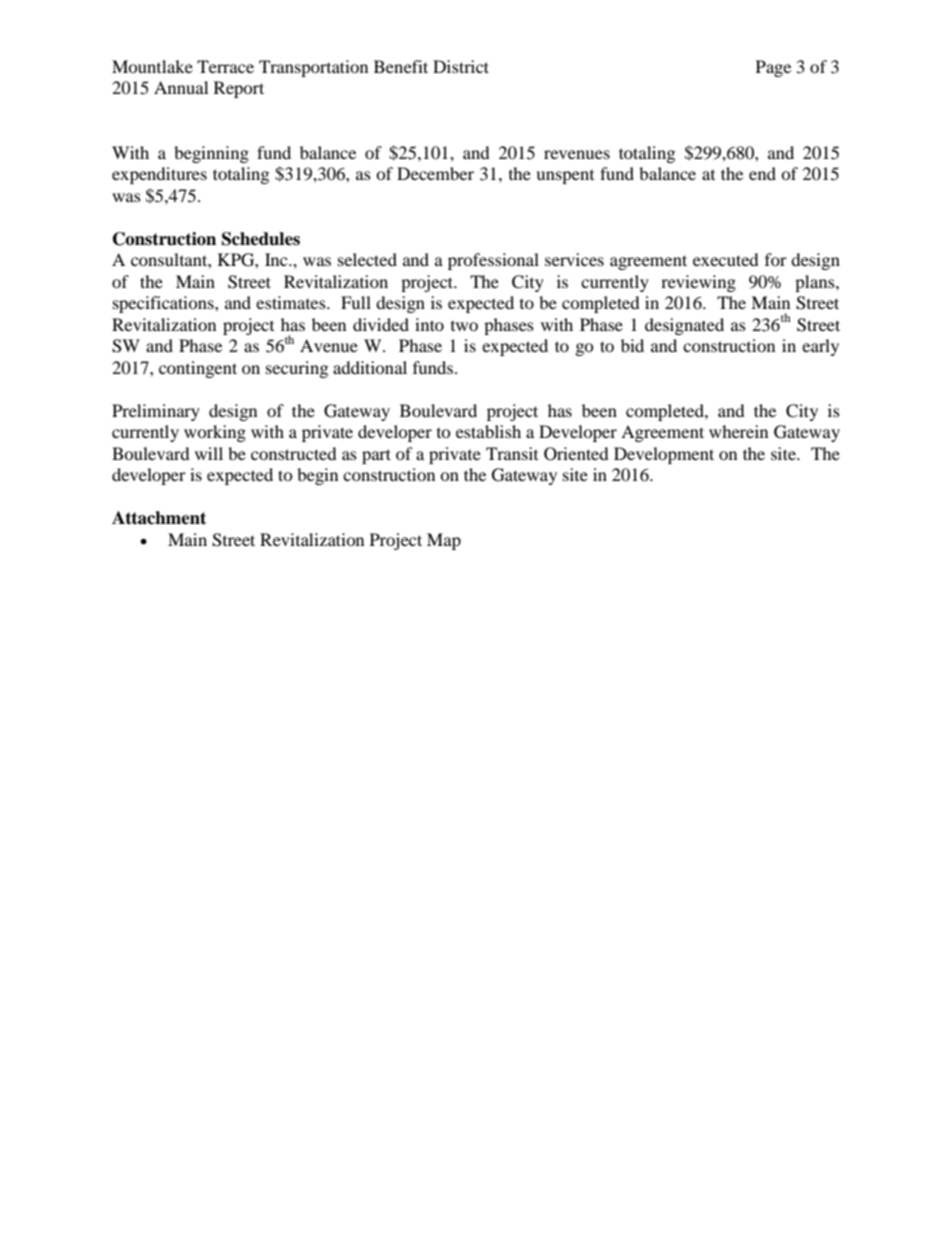  I want to click on Attachment, so click(159, 518).
